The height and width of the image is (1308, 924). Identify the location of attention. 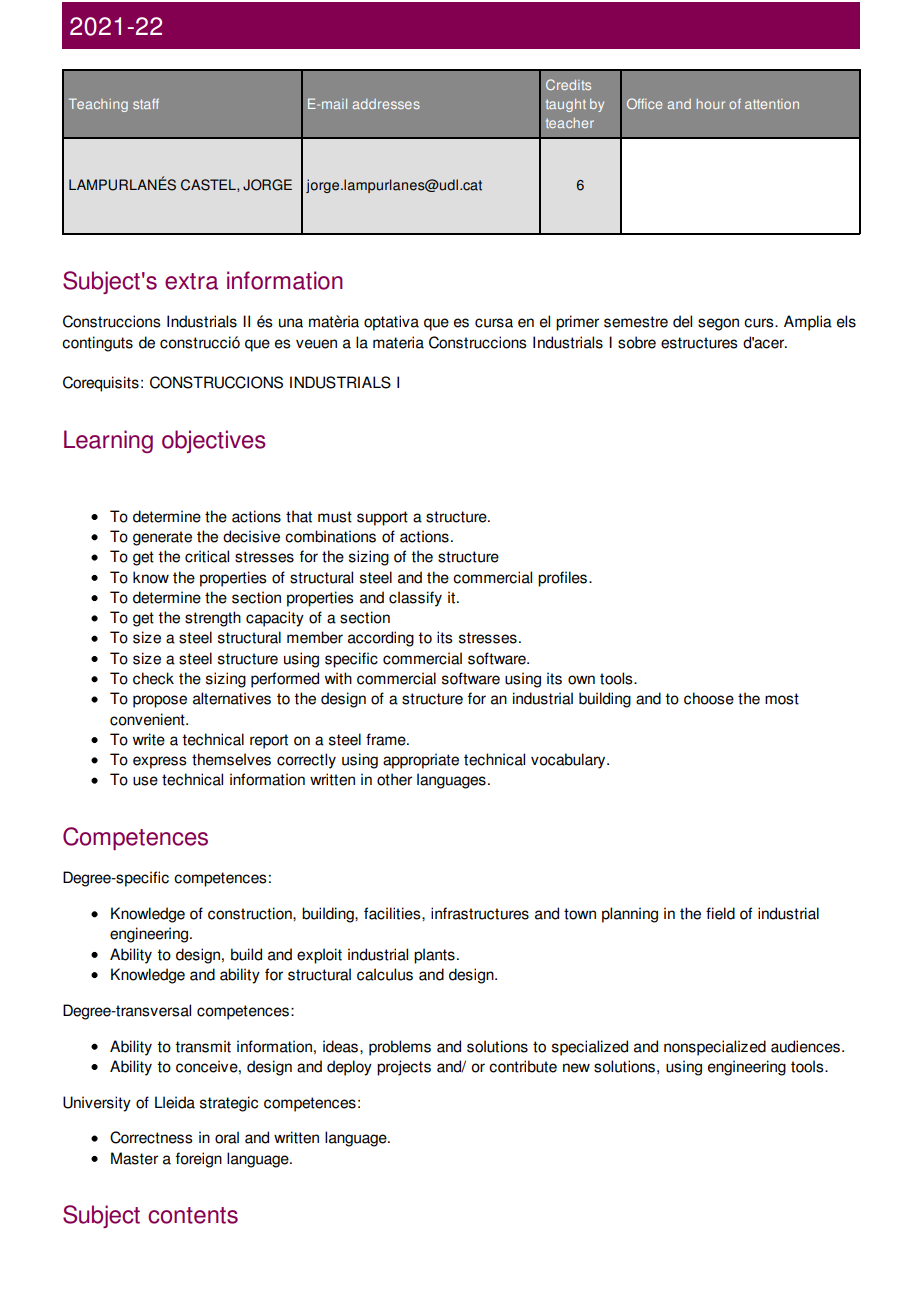
(772, 104).
